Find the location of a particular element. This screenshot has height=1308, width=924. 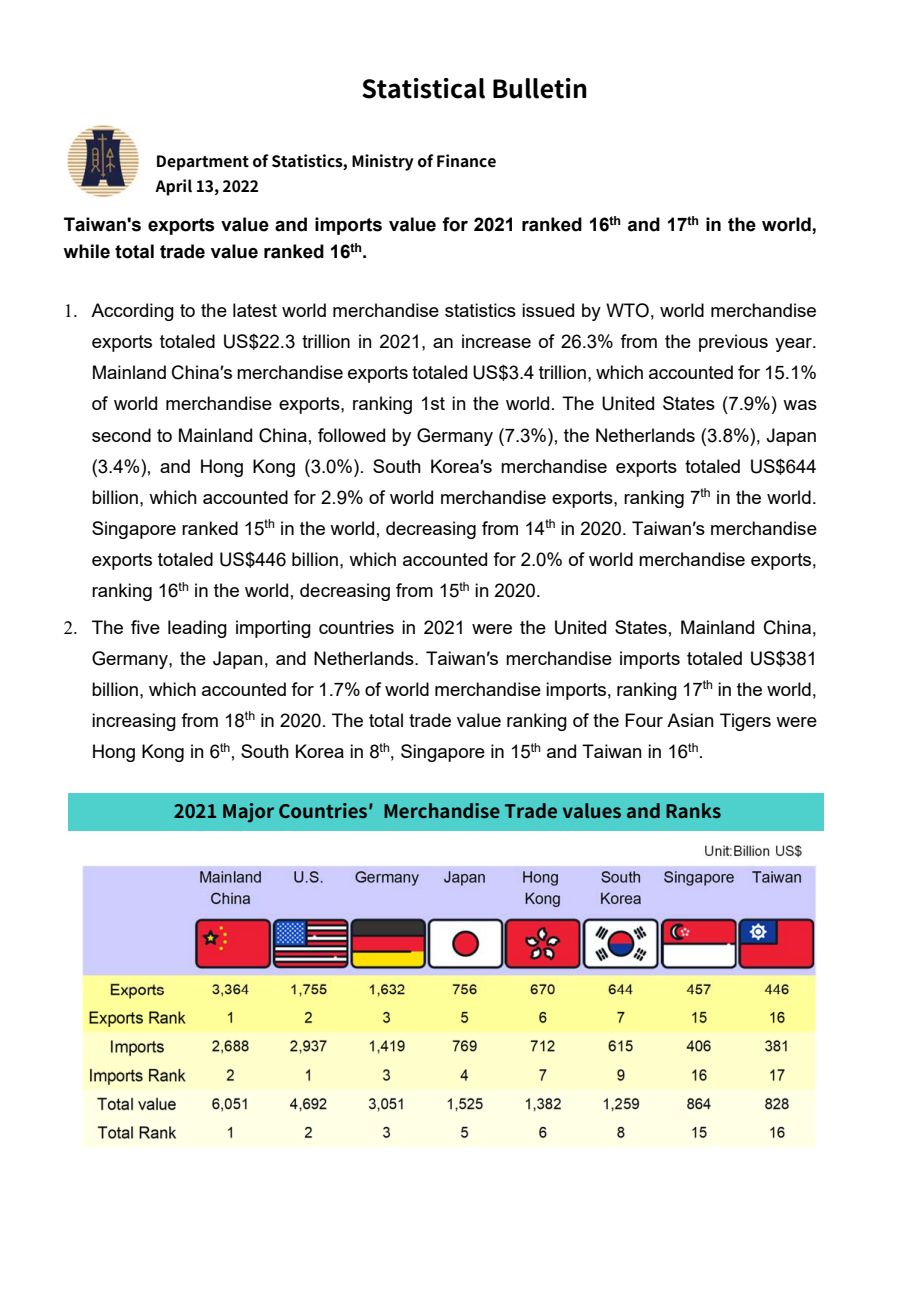

Statistical is located at coordinates (423, 88).
